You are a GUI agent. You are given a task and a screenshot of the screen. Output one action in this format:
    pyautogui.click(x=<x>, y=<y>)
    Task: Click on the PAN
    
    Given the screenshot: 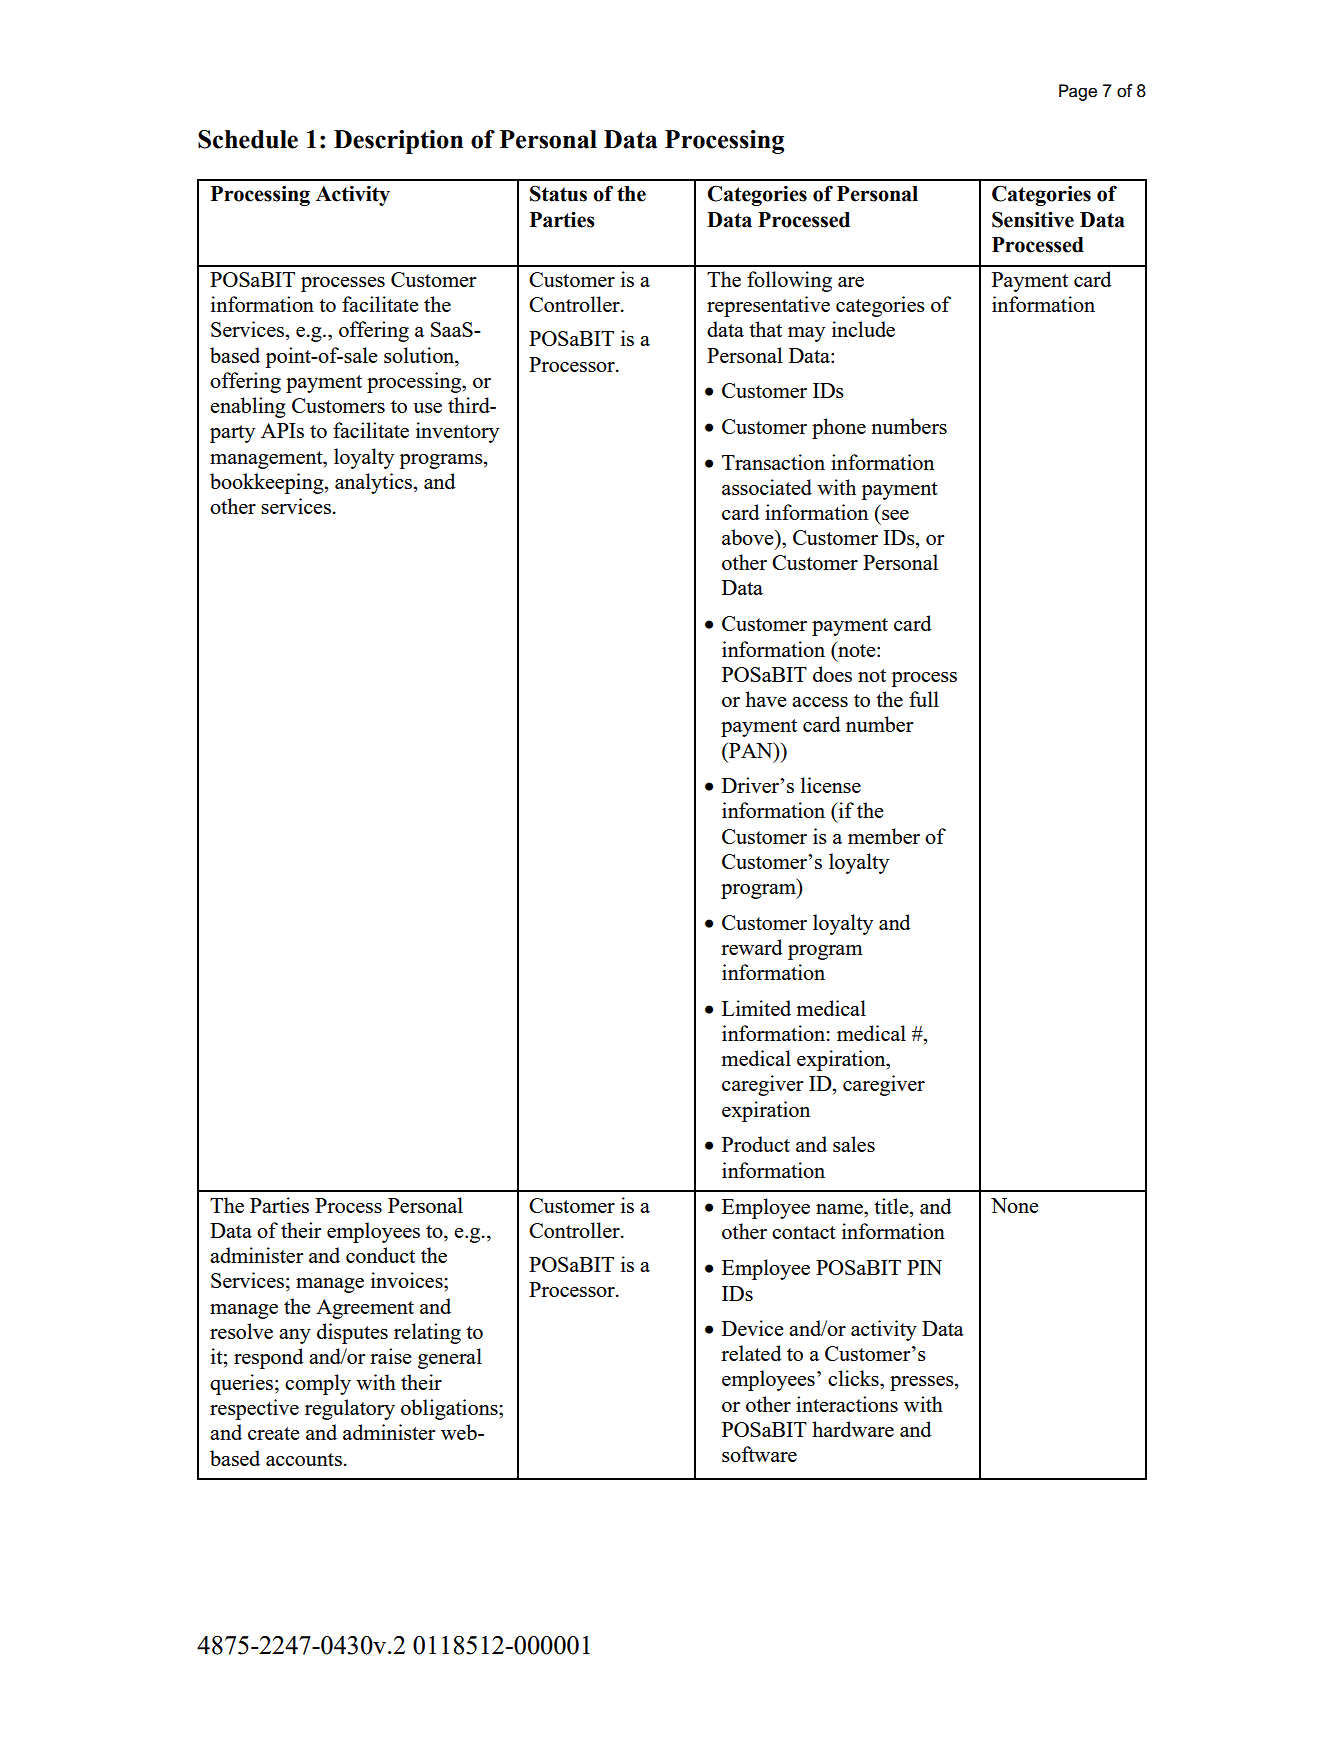 What is the action you would take?
    pyautogui.click(x=751, y=750)
